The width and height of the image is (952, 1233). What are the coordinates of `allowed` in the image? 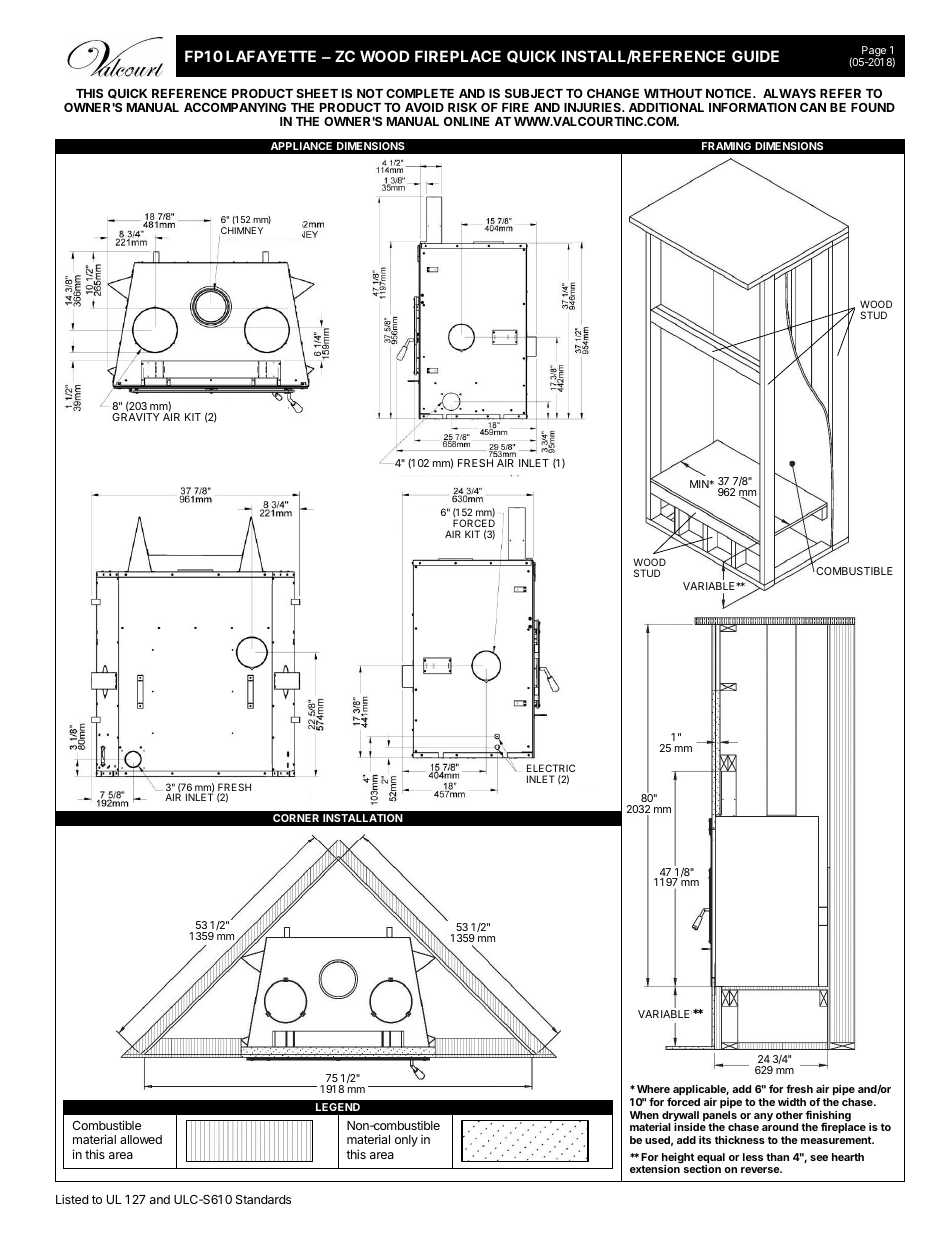 It's located at (141, 1139).
